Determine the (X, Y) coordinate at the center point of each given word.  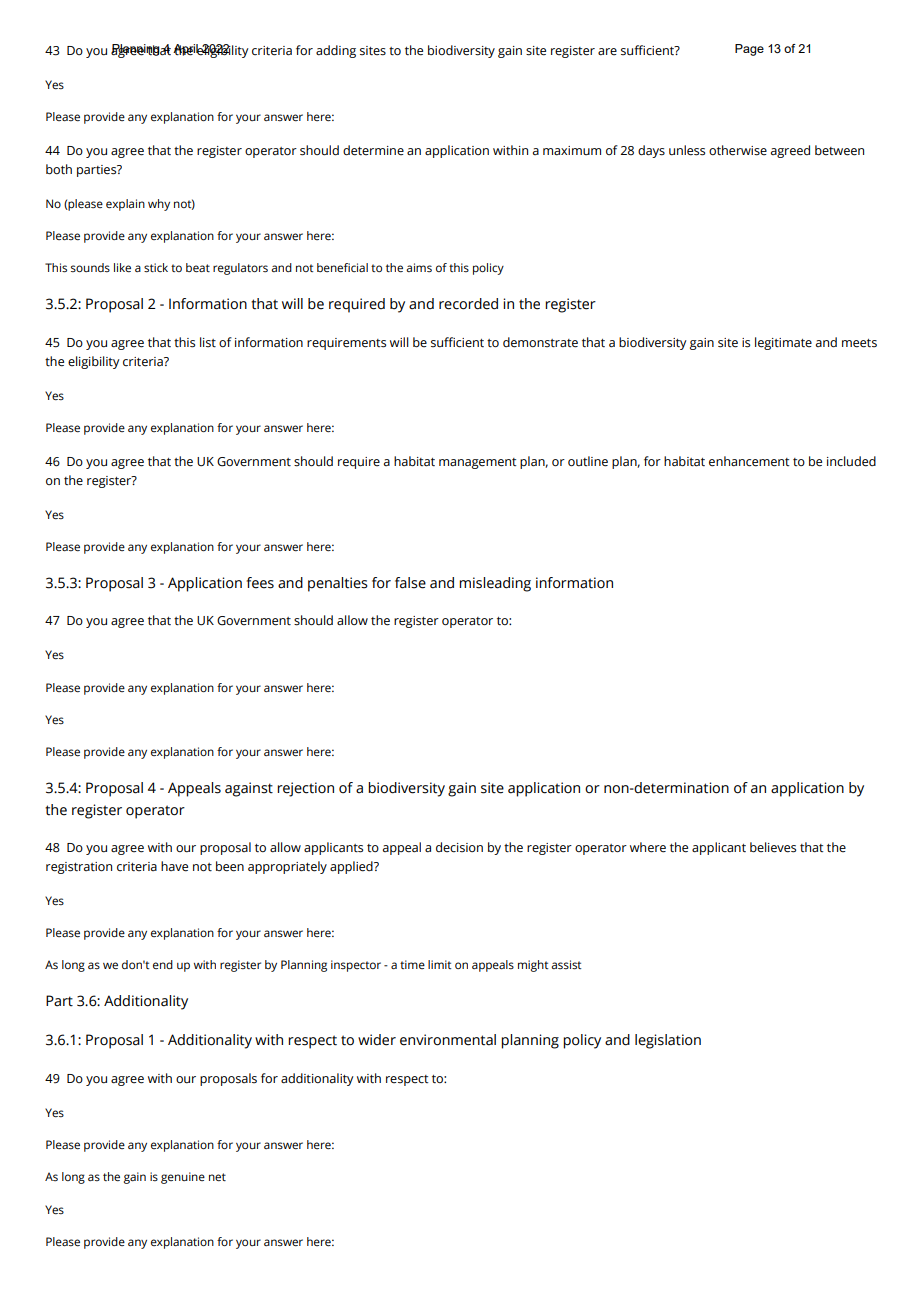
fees (260, 583)
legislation (668, 1041)
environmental (448, 1040)
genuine (183, 1178)
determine (373, 150)
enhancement (749, 461)
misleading (495, 584)
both (59, 169)
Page (749, 50)
